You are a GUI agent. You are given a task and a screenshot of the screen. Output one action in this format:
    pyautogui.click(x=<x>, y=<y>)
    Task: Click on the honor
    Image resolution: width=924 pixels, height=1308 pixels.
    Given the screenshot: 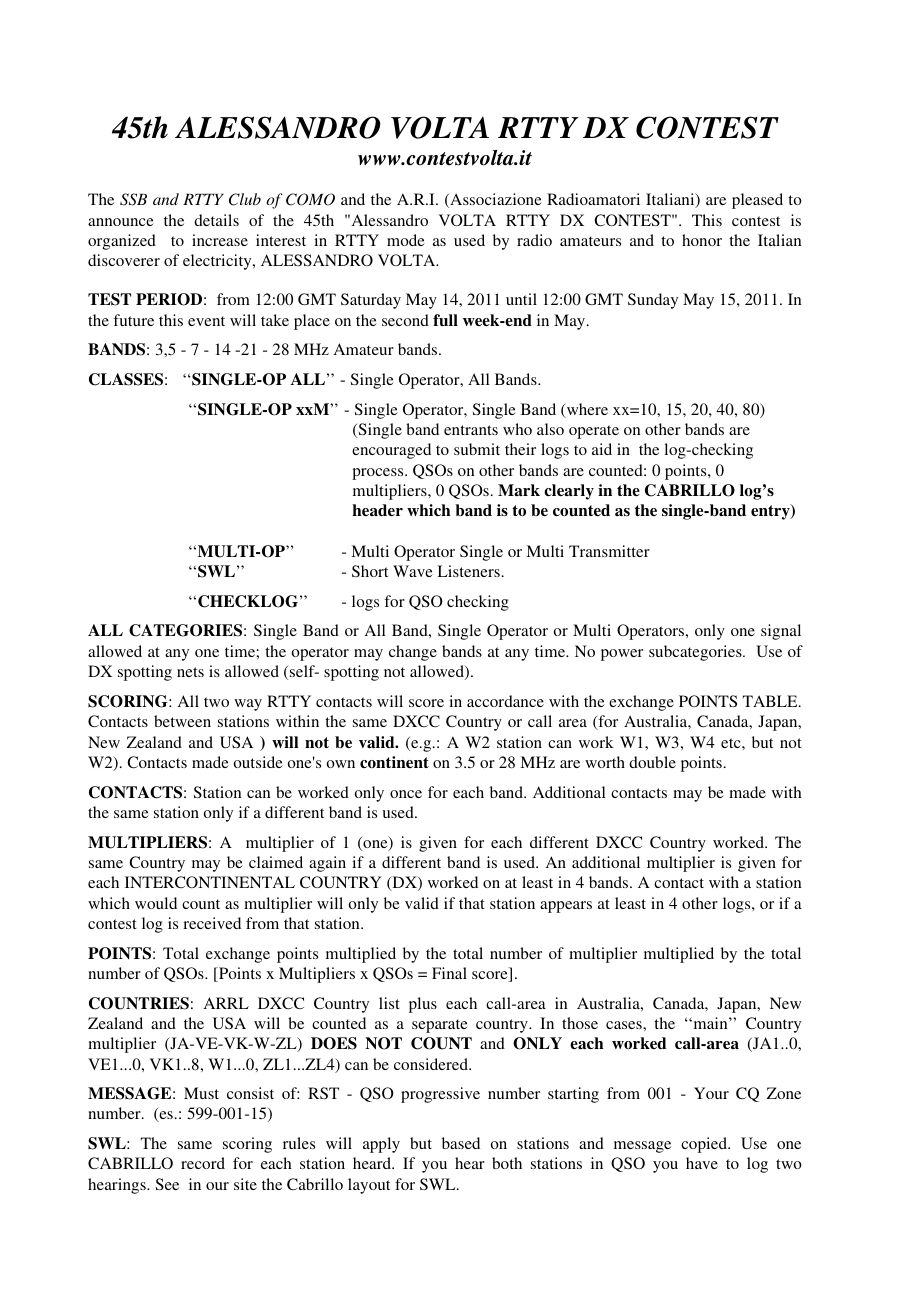 What is the action you would take?
    pyautogui.click(x=702, y=240)
